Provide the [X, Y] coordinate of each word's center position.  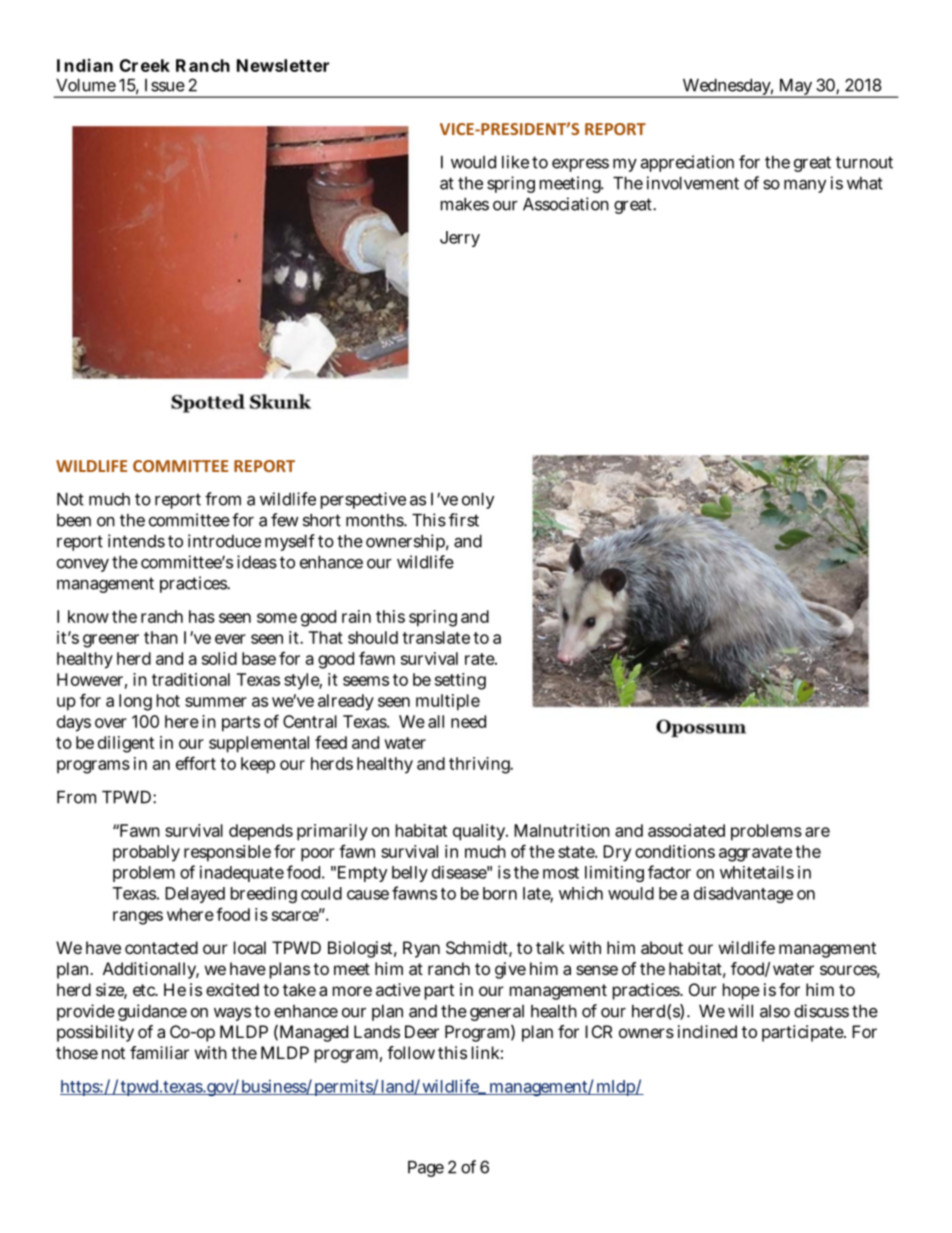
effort [196, 763]
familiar [159, 1052]
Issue [165, 85]
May [796, 88]
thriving [481, 765]
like [515, 162]
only [478, 501]
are [817, 832]
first [464, 520]
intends [136, 541]
